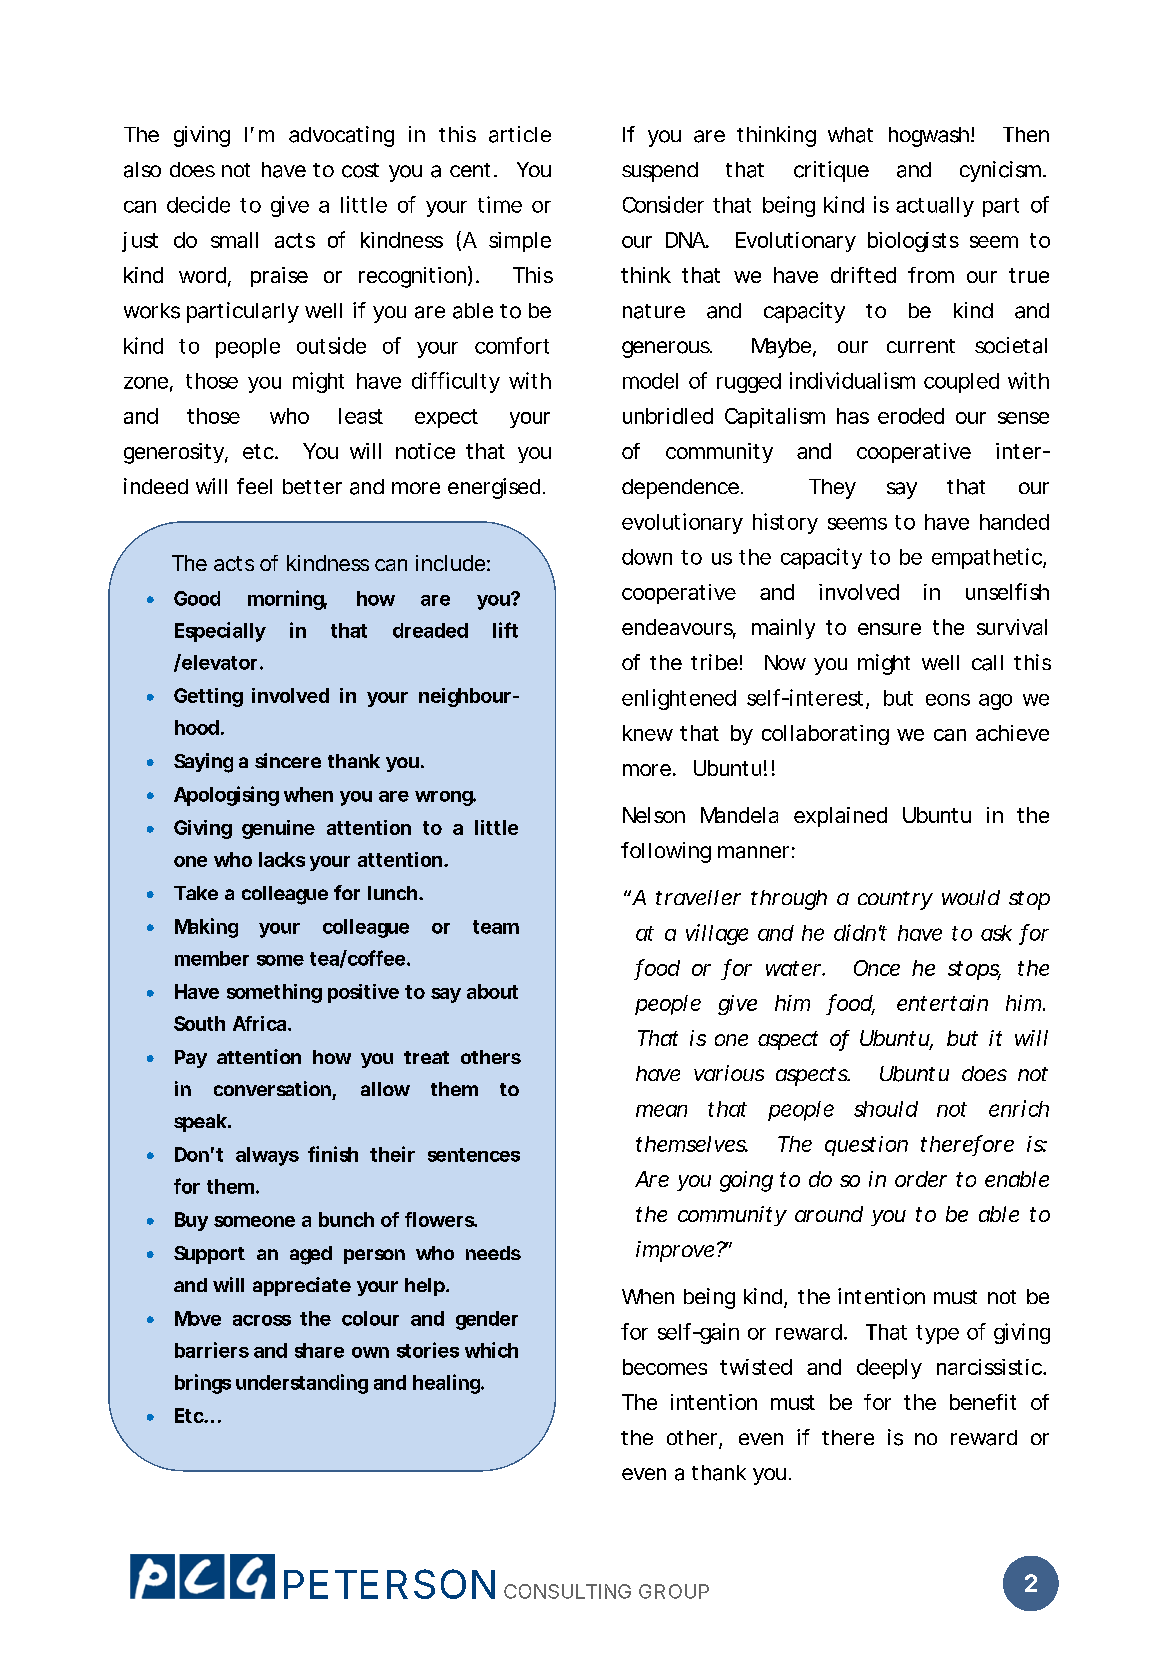 The height and width of the screenshot is (1658, 1172). I want to click on call, so click(987, 663).
